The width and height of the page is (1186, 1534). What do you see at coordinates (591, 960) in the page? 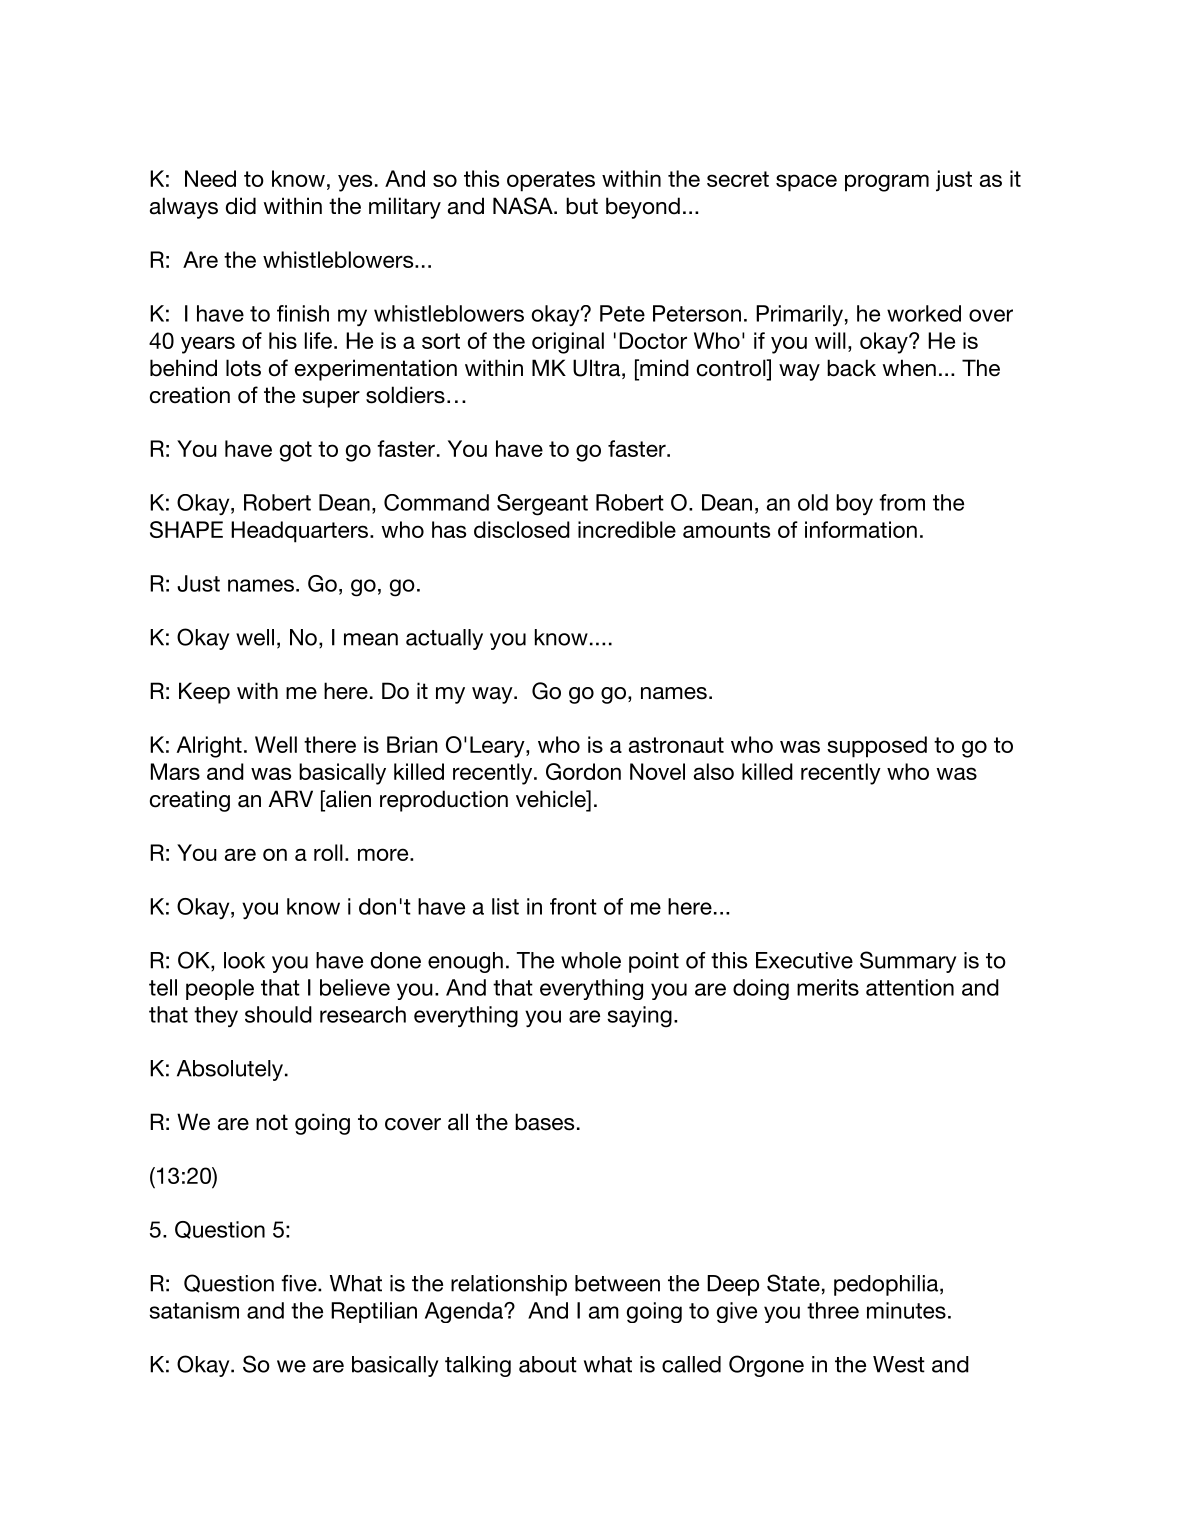
I see `whole` at bounding box center [591, 960].
